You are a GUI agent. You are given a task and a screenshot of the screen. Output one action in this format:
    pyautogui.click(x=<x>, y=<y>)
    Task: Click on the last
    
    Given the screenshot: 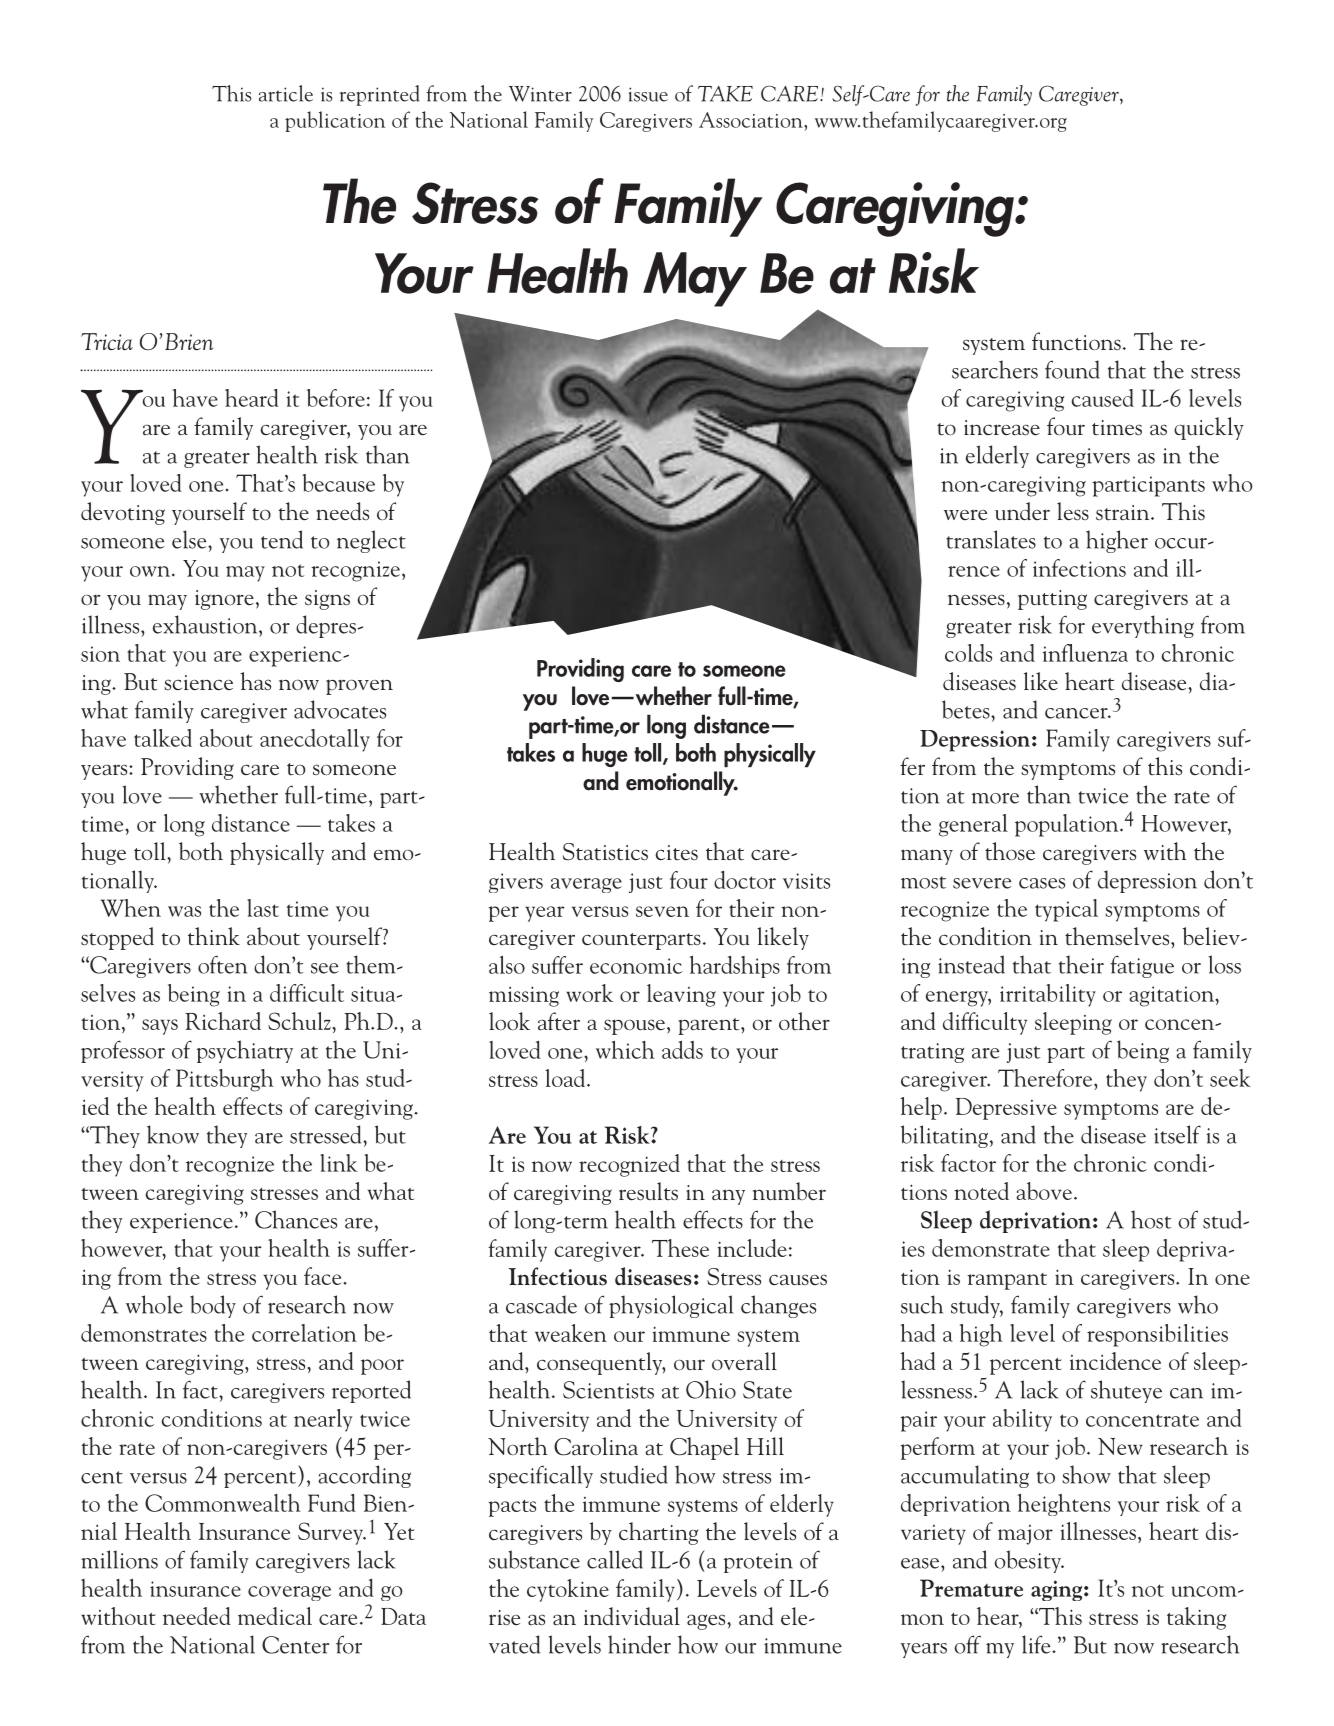 What is the action you would take?
    pyautogui.click(x=263, y=908)
